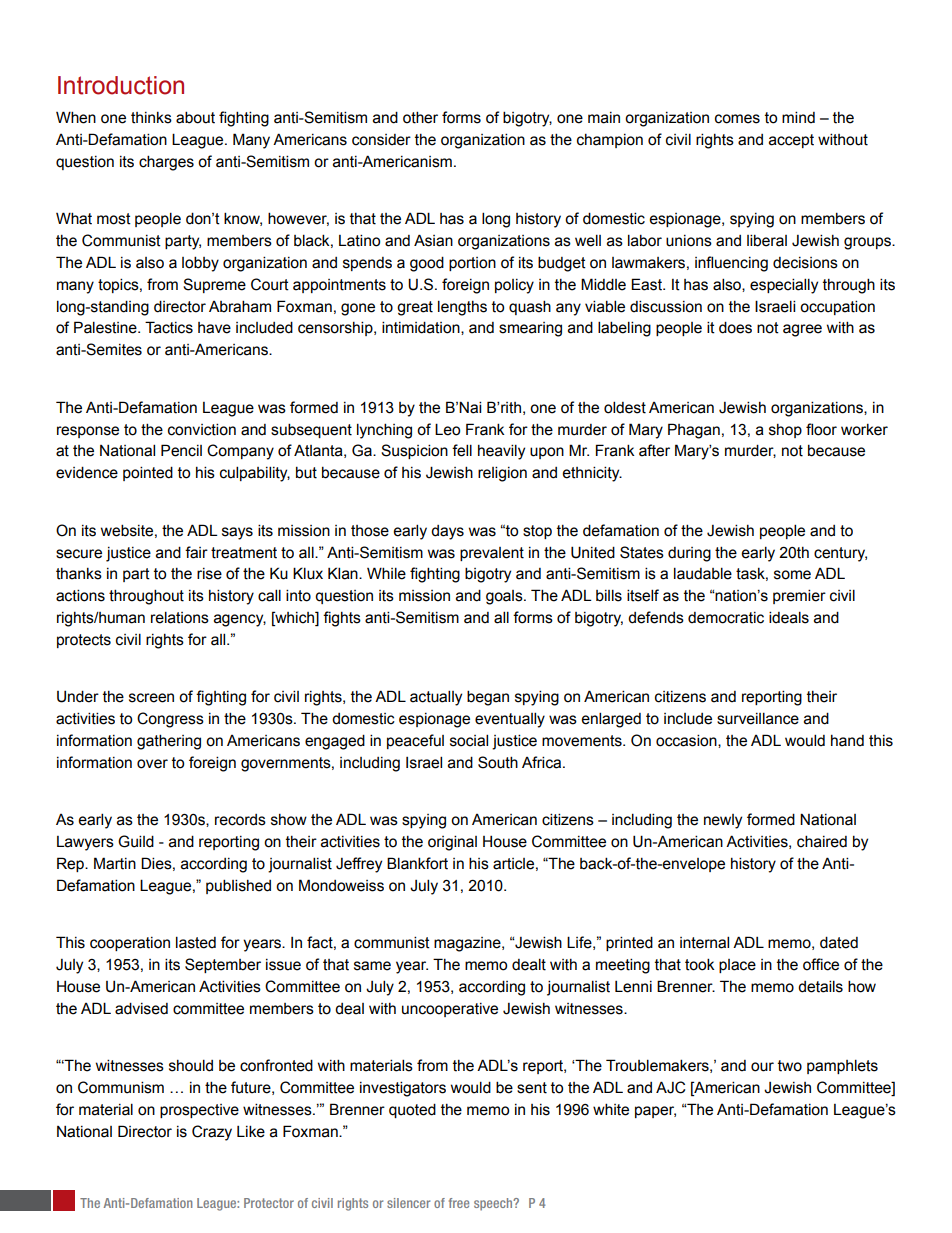 This image has width=952, height=1233. Describe the element at coordinates (798, 117) in the image. I see `mind` at that location.
